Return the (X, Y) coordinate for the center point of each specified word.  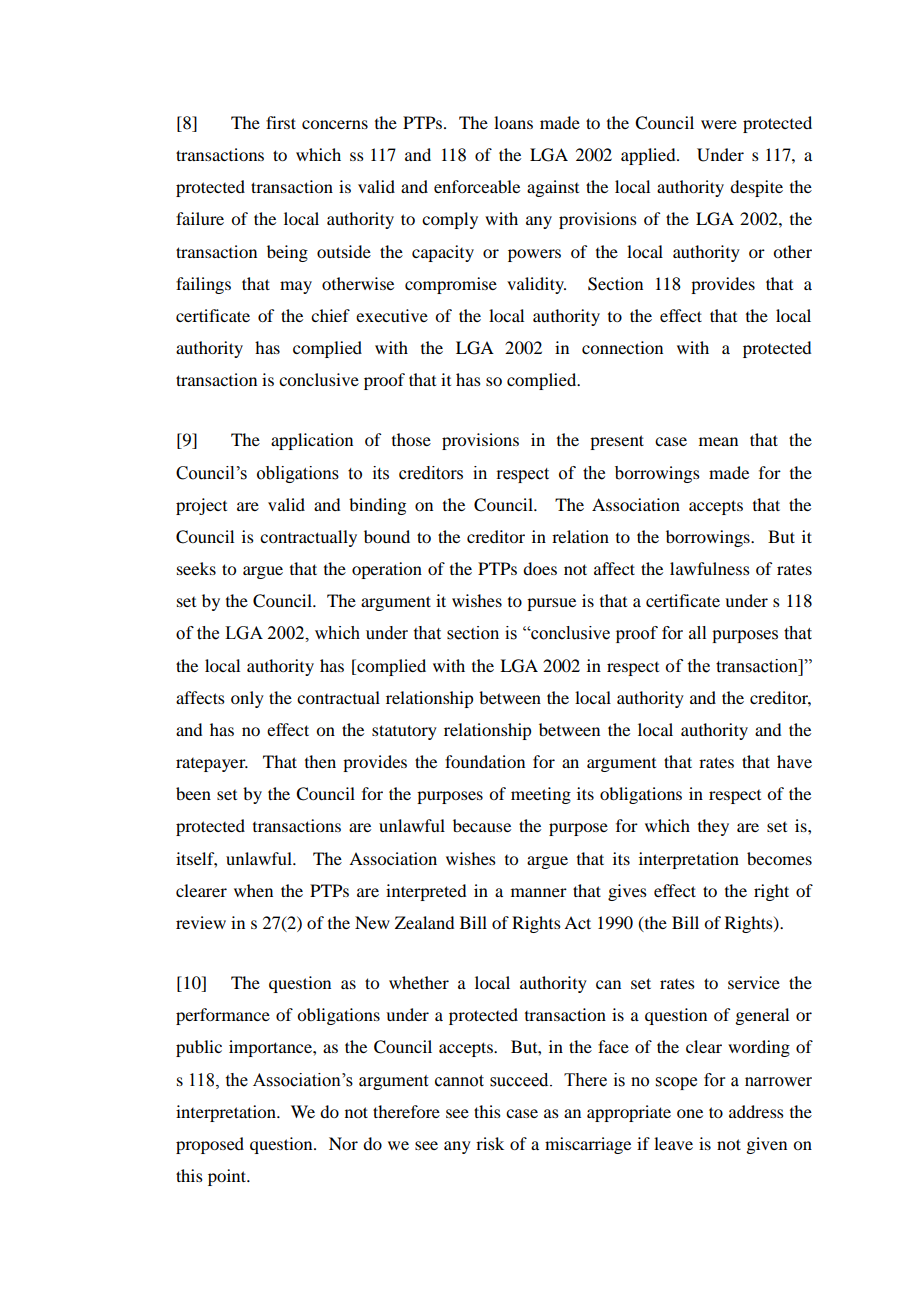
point (228, 1177)
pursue (551, 604)
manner (539, 892)
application (312, 441)
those (411, 439)
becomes (779, 858)
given (766, 1145)
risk (490, 1143)
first (281, 122)
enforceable (477, 186)
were (719, 124)
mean (718, 441)
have (794, 761)
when (253, 890)
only (247, 699)
